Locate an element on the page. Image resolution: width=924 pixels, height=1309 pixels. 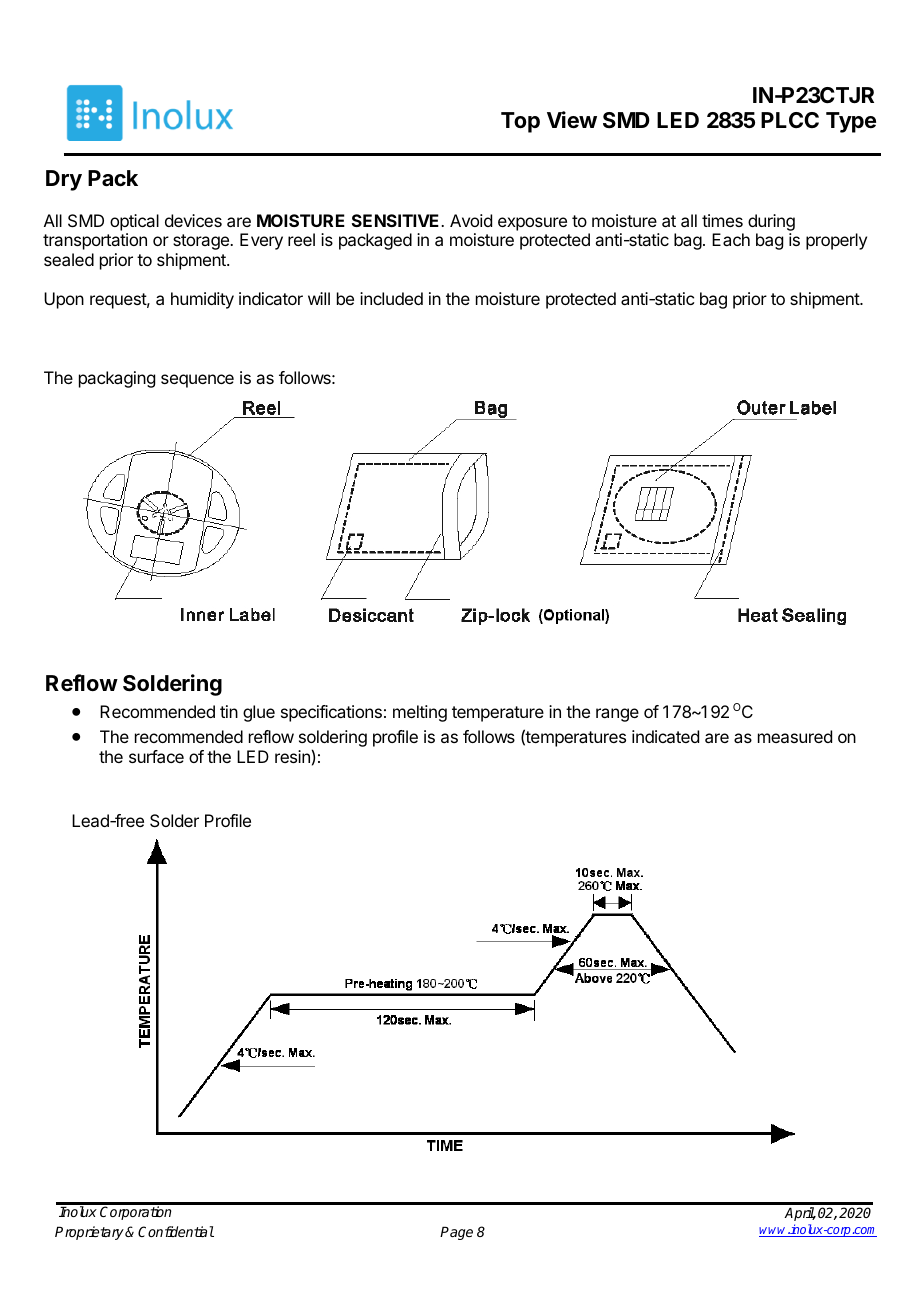
during is located at coordinates (771, 222).
